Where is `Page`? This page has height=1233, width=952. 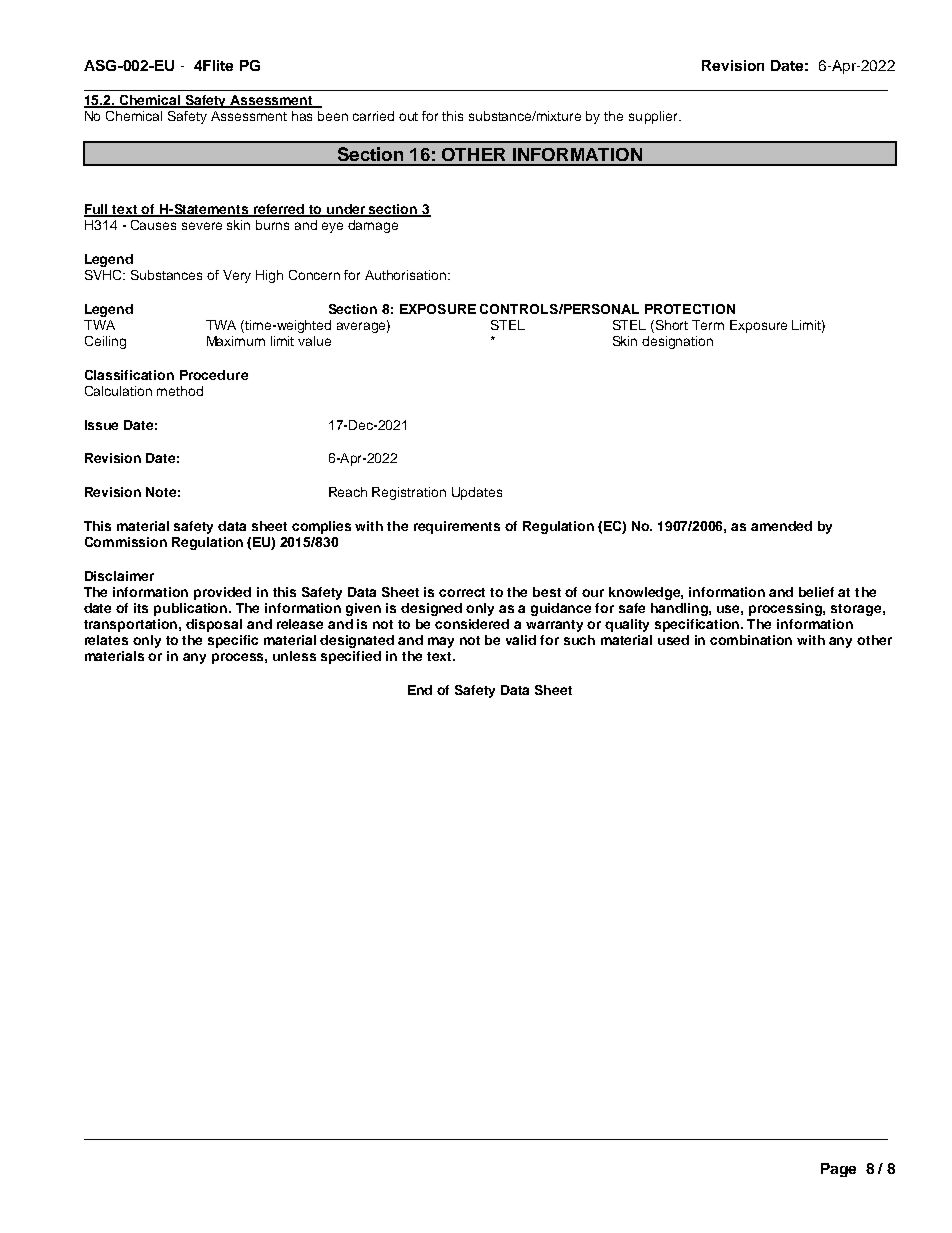
Page is located at coordinates (838, 1170).
